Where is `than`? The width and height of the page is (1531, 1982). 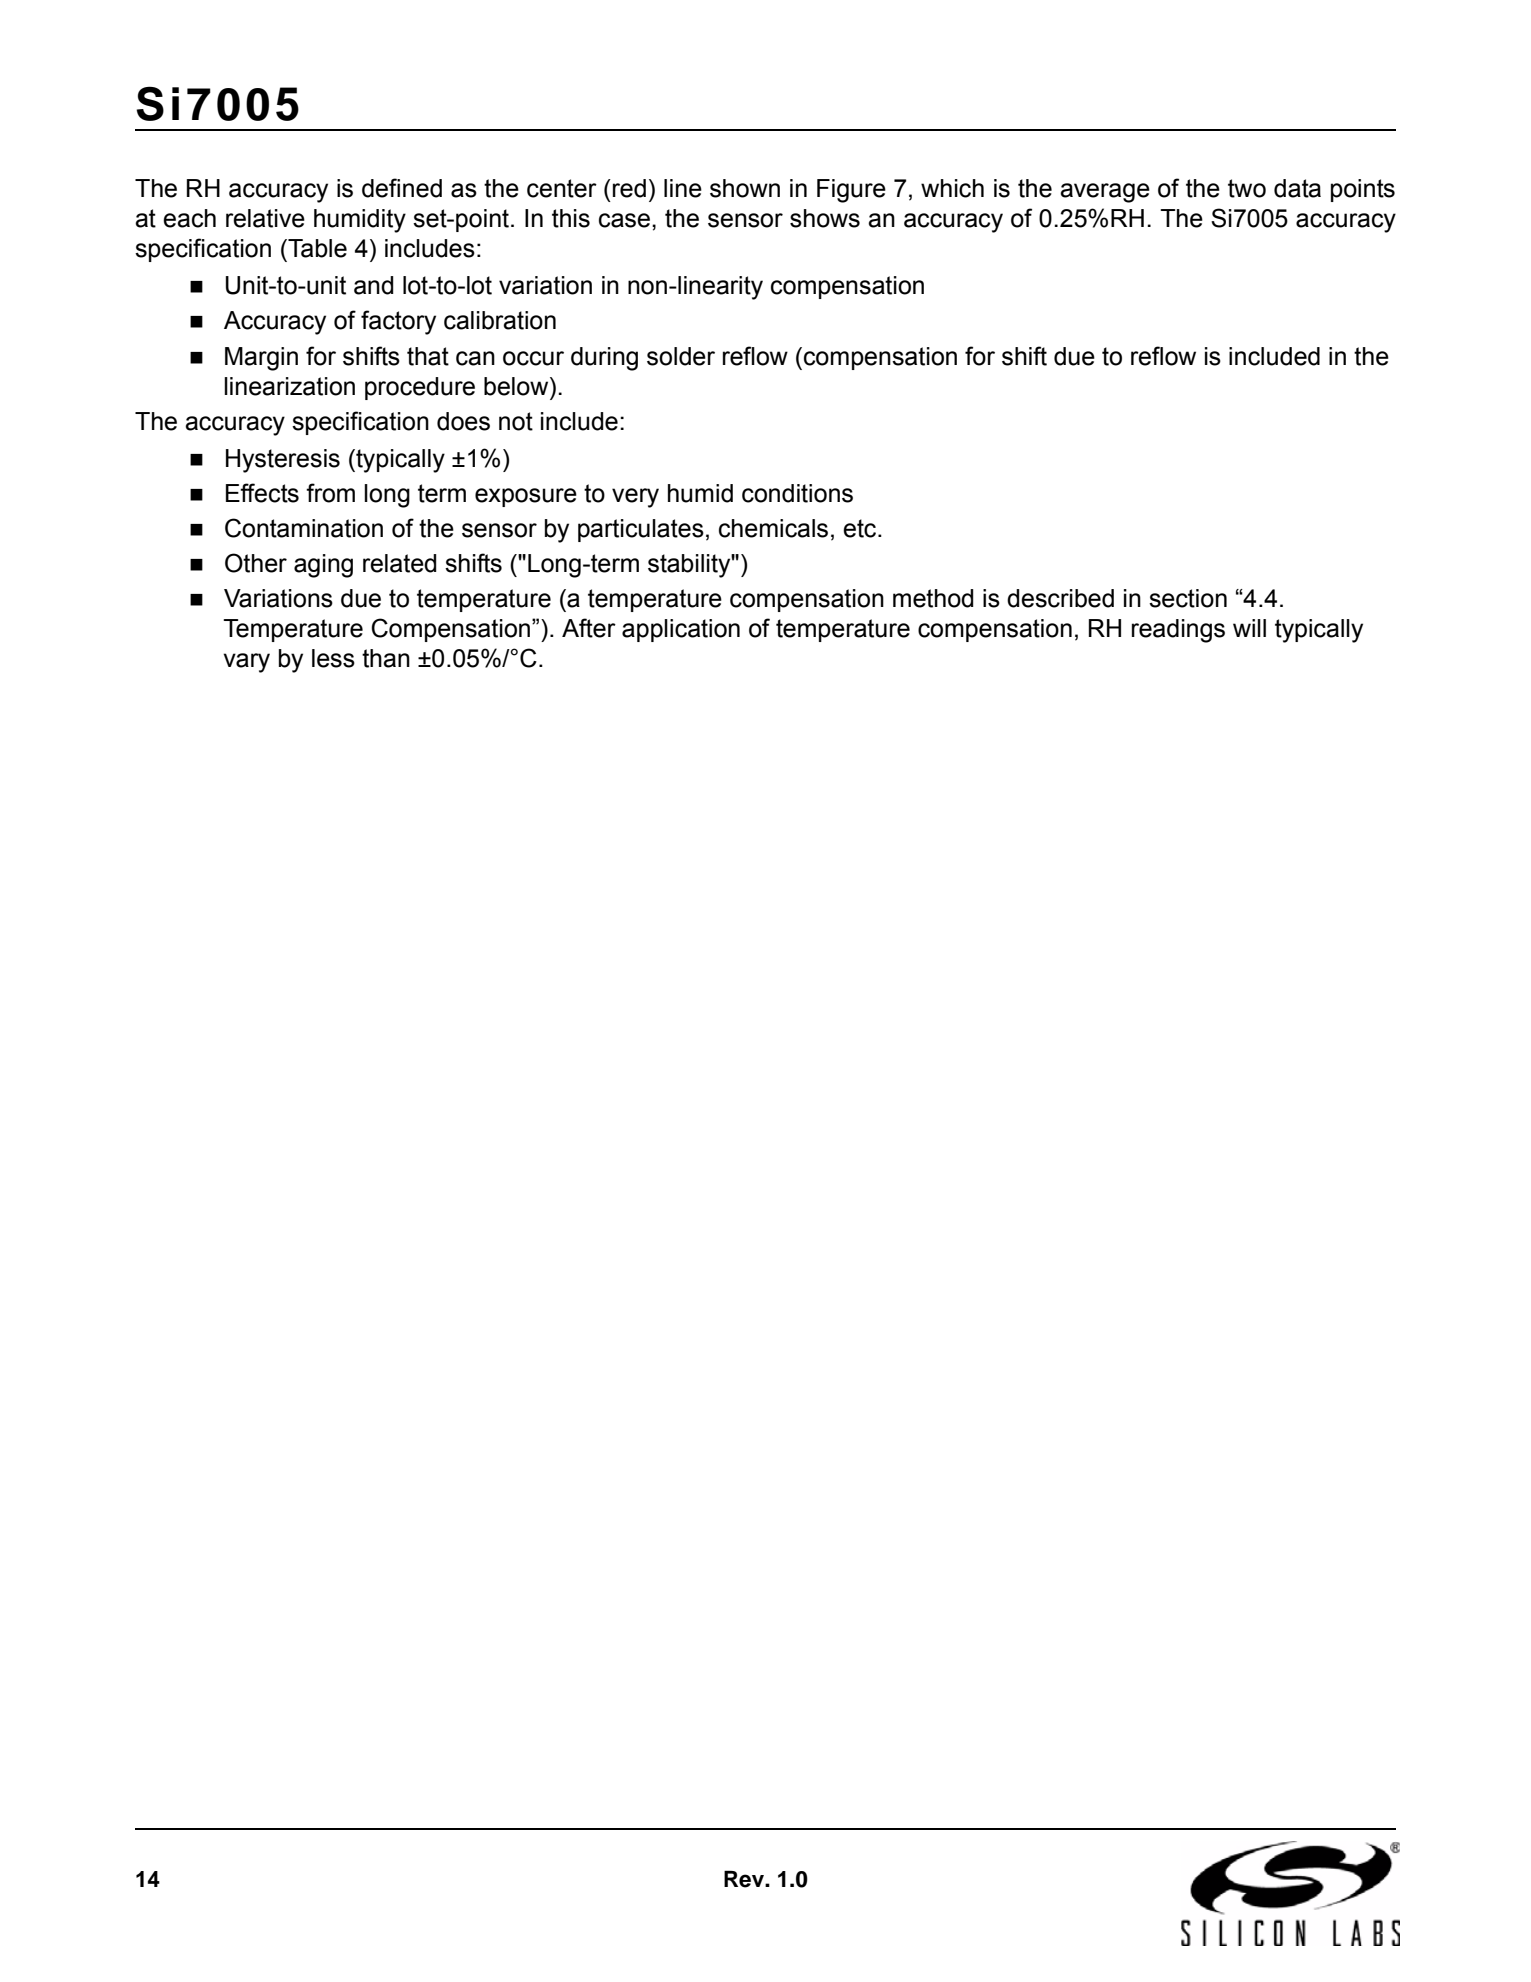 than is located at coordinates (386, 658).
